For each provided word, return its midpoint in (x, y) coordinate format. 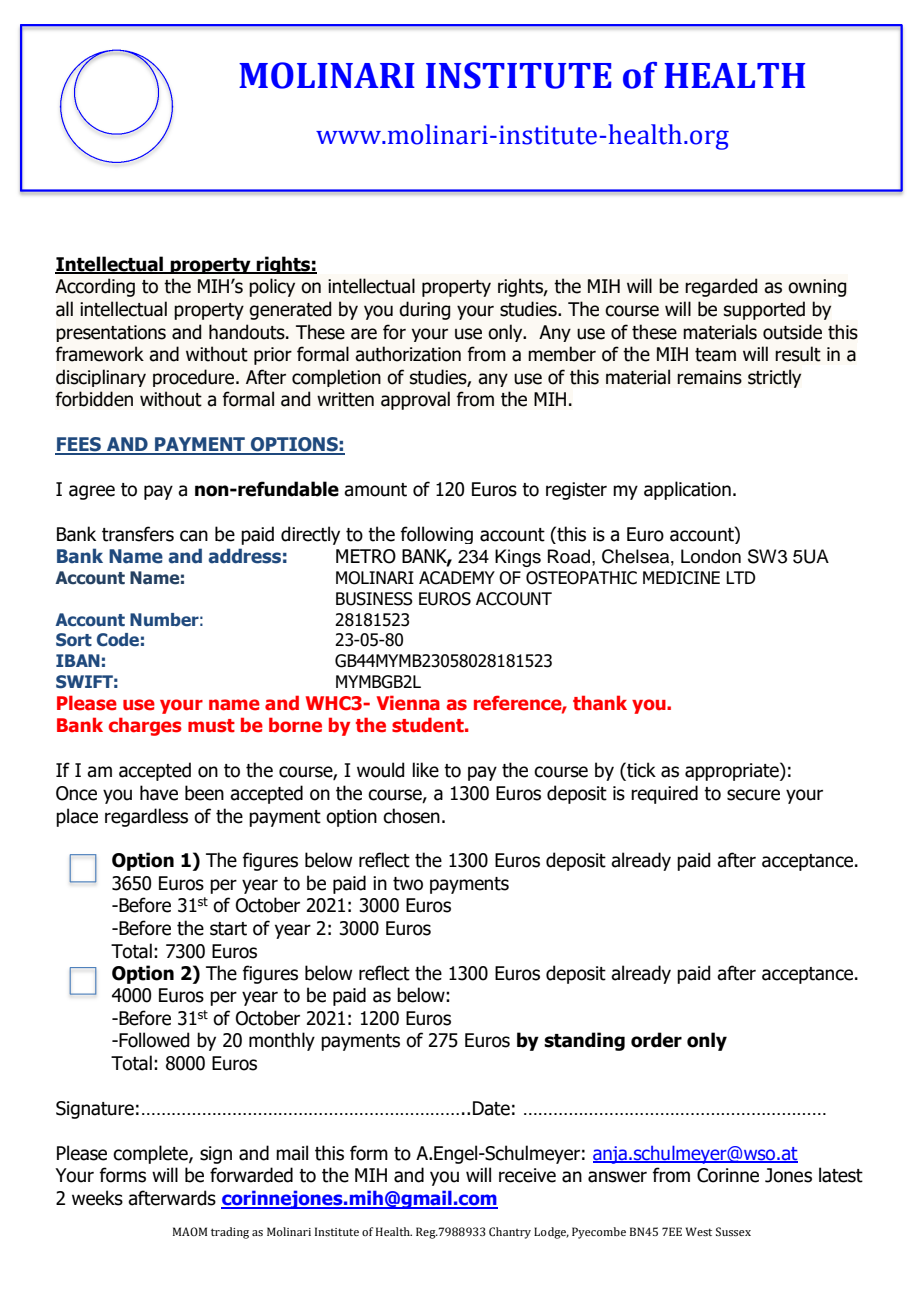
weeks (97, 1198)
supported (764, 310)
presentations (111, 333)
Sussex (733, 1231)
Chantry (510, 1233)
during (424, 310)
